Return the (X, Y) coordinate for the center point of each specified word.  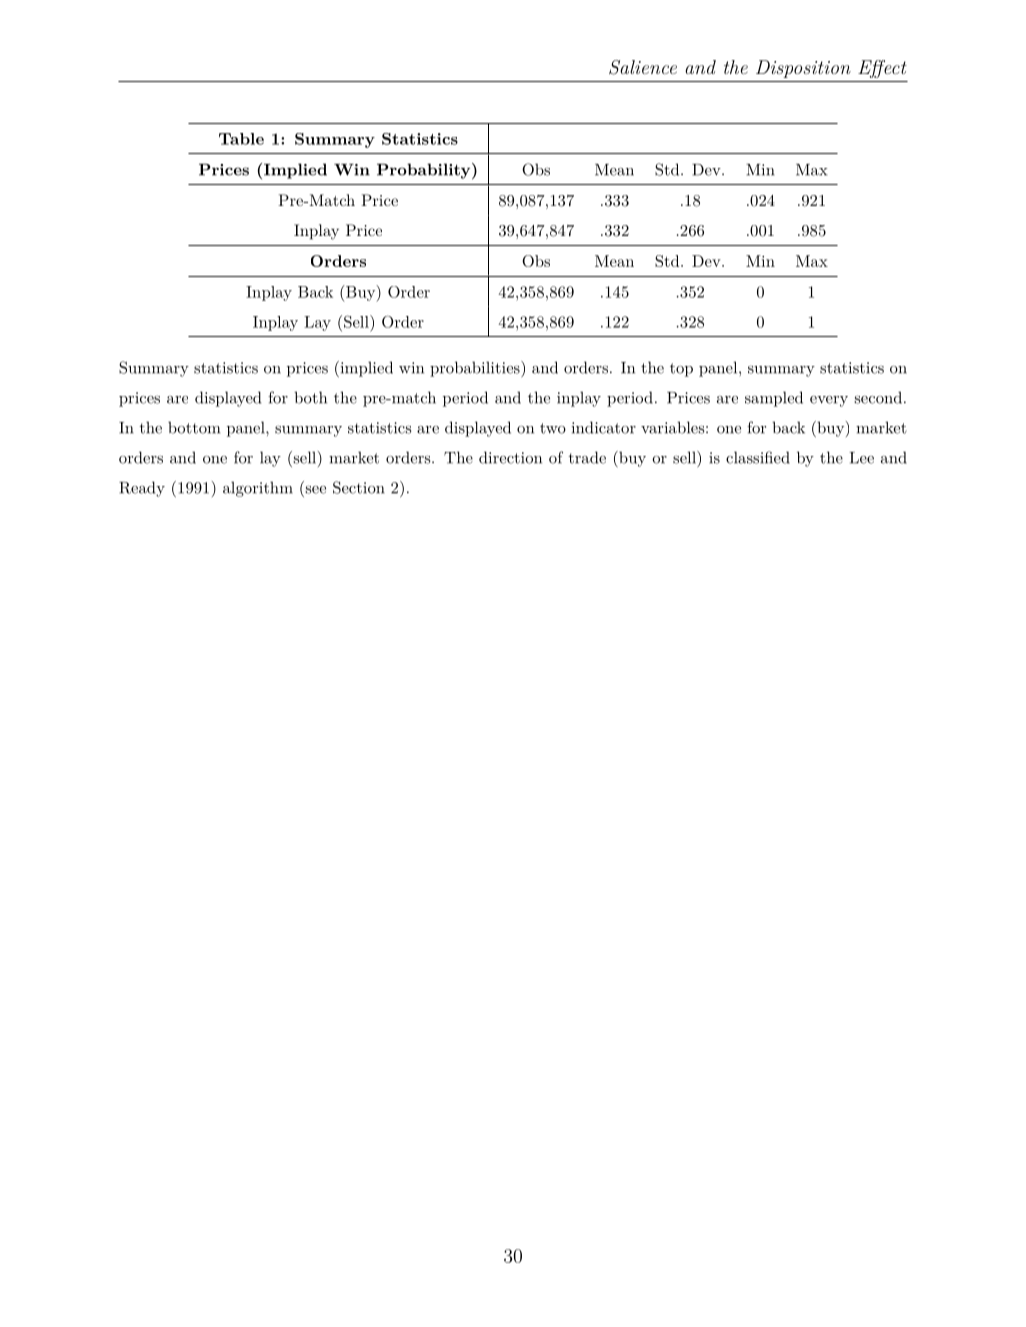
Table (241, 139)
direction (510, 457)
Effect (882, 69)
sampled (774, 399)
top (681, 370)
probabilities (476, 369)
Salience (643, 67)
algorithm (258, 489)
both (310, 397)
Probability (423, 171)
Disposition (803, 69)
